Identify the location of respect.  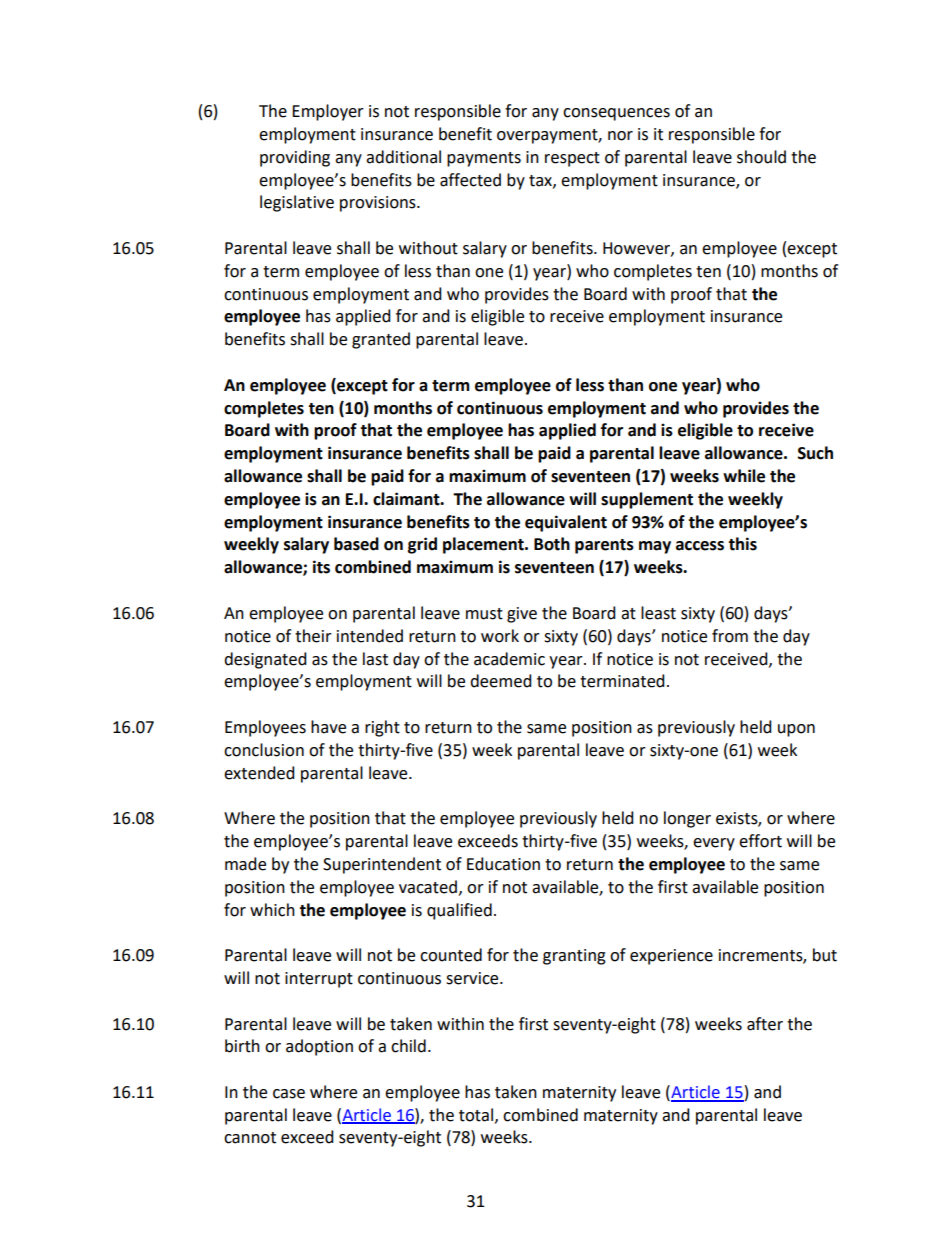
(572, 159).
